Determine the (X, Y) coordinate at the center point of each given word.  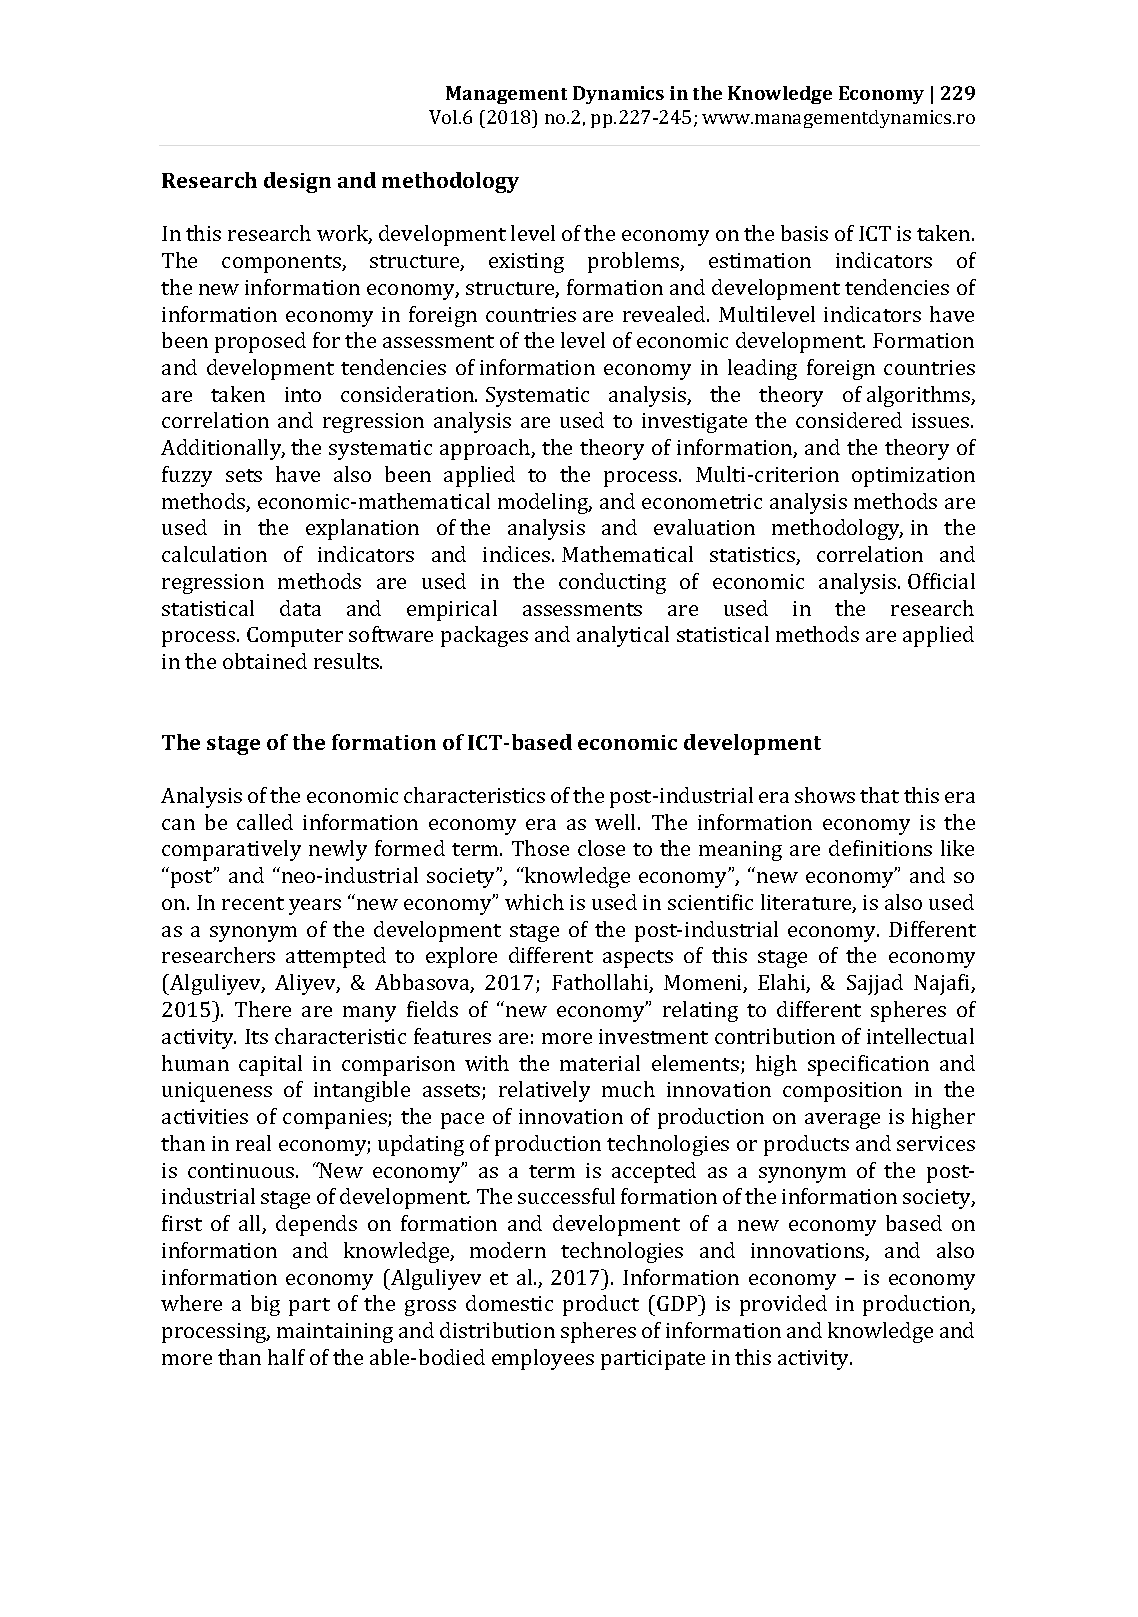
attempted (336, 957)
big (265, 1305)
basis (804, 233)
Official (941, 581)
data (300, 608)
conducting (612, 583)
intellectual (920, 1036)
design (297, 182)
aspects (638, 959)
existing (526, 263)
